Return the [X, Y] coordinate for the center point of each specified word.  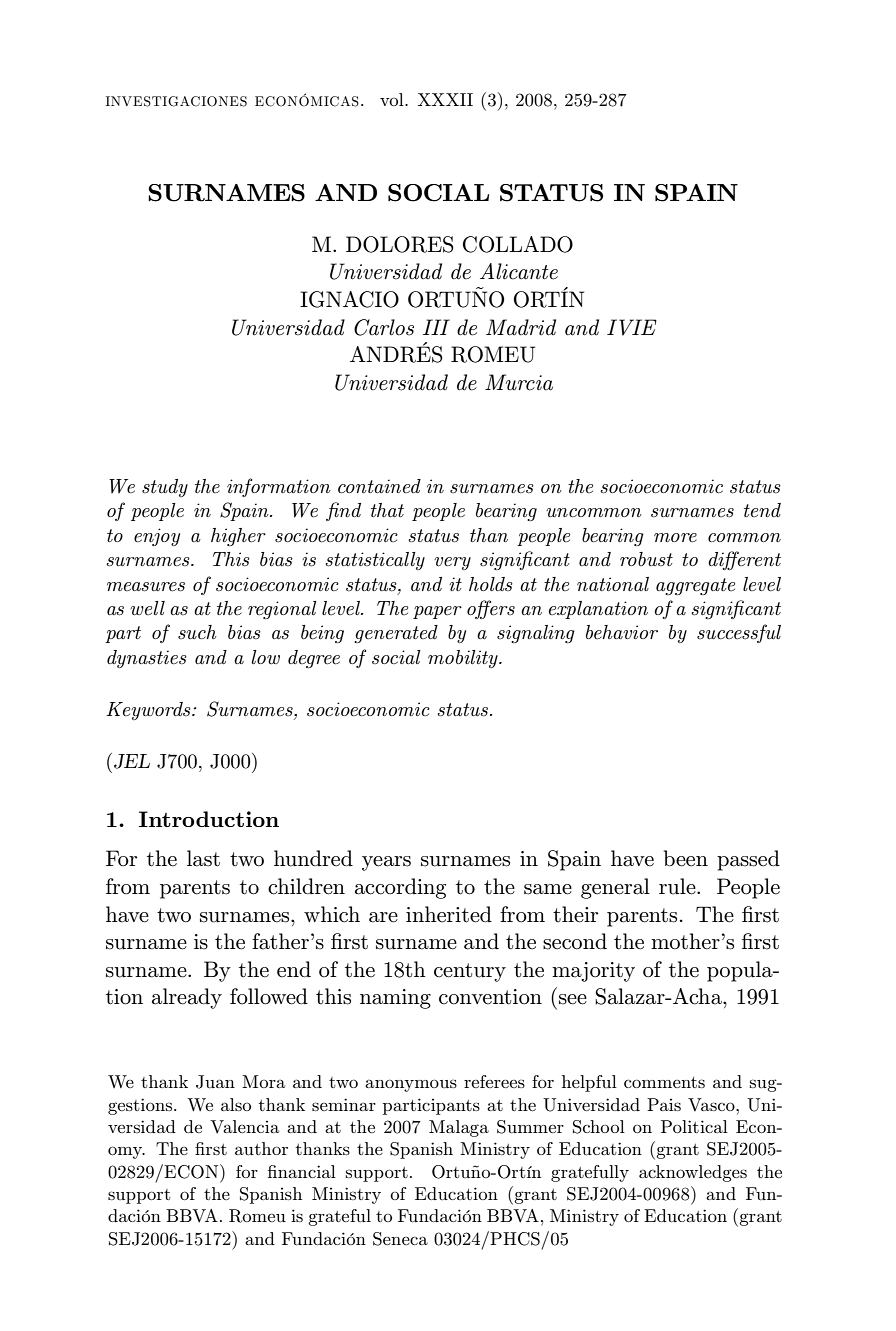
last [203, 858]
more [675, 537]
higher [238, 537]
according [400, 888]
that [387, 510]
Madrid [521, 327]
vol [393, 99]
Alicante [519, 271]
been [686, 858]
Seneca [400, 1239]
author [261, 1149]
